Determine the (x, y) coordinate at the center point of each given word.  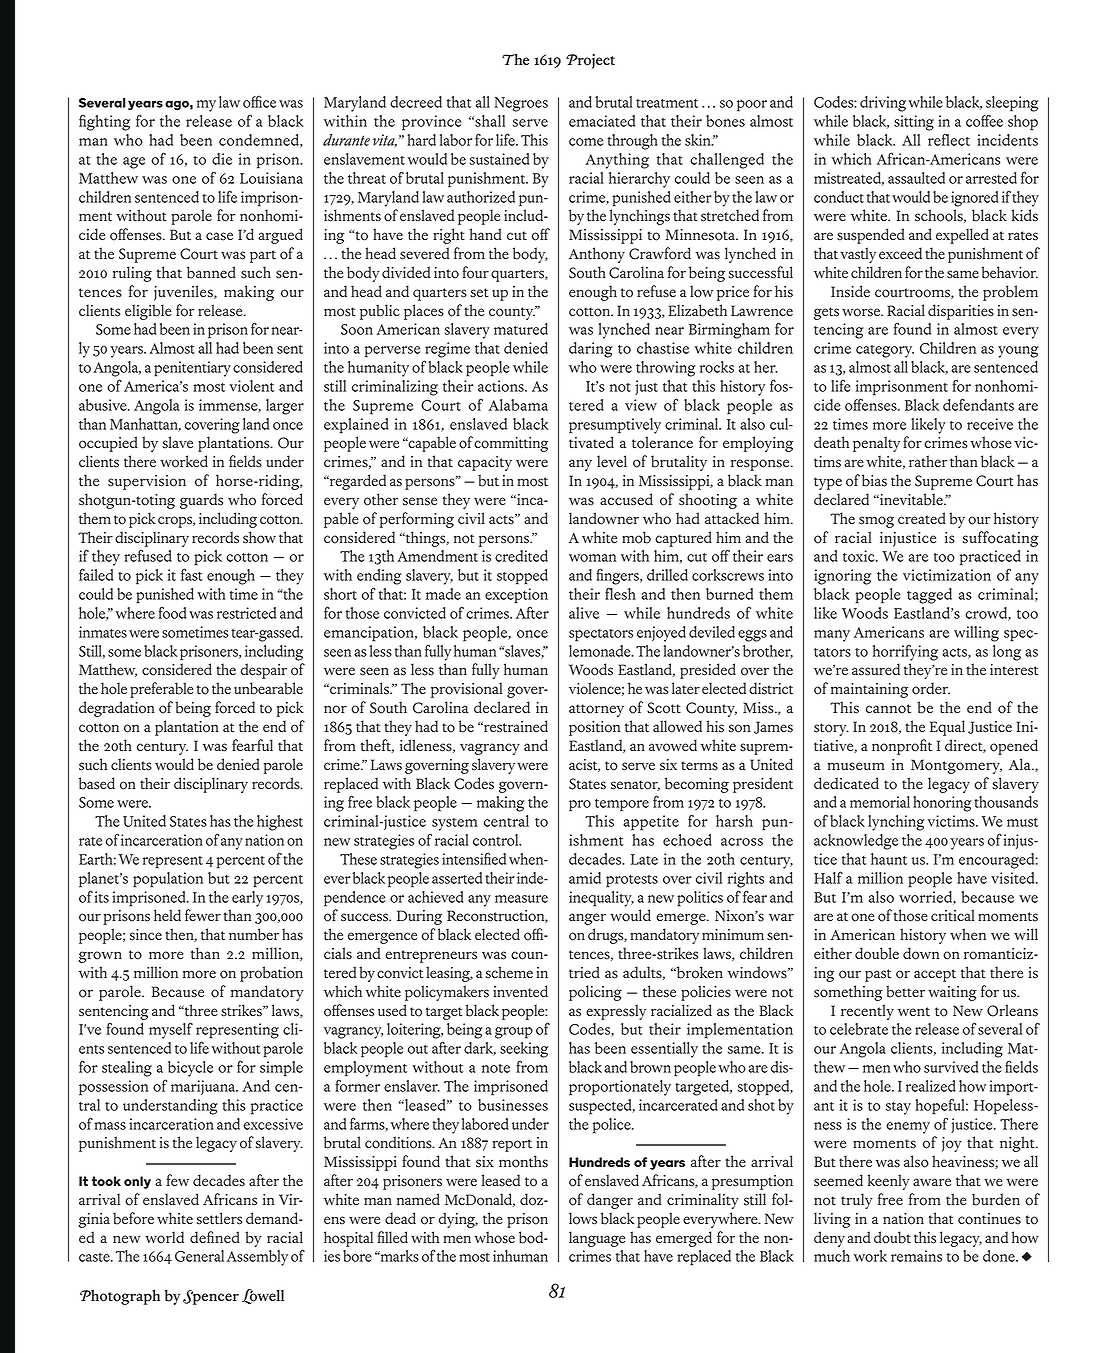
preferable (161, 690)
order (931, 688)
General (199, 1256)
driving (883, 104)
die (222, 159)
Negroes (521, 104)
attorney (596, 710)
